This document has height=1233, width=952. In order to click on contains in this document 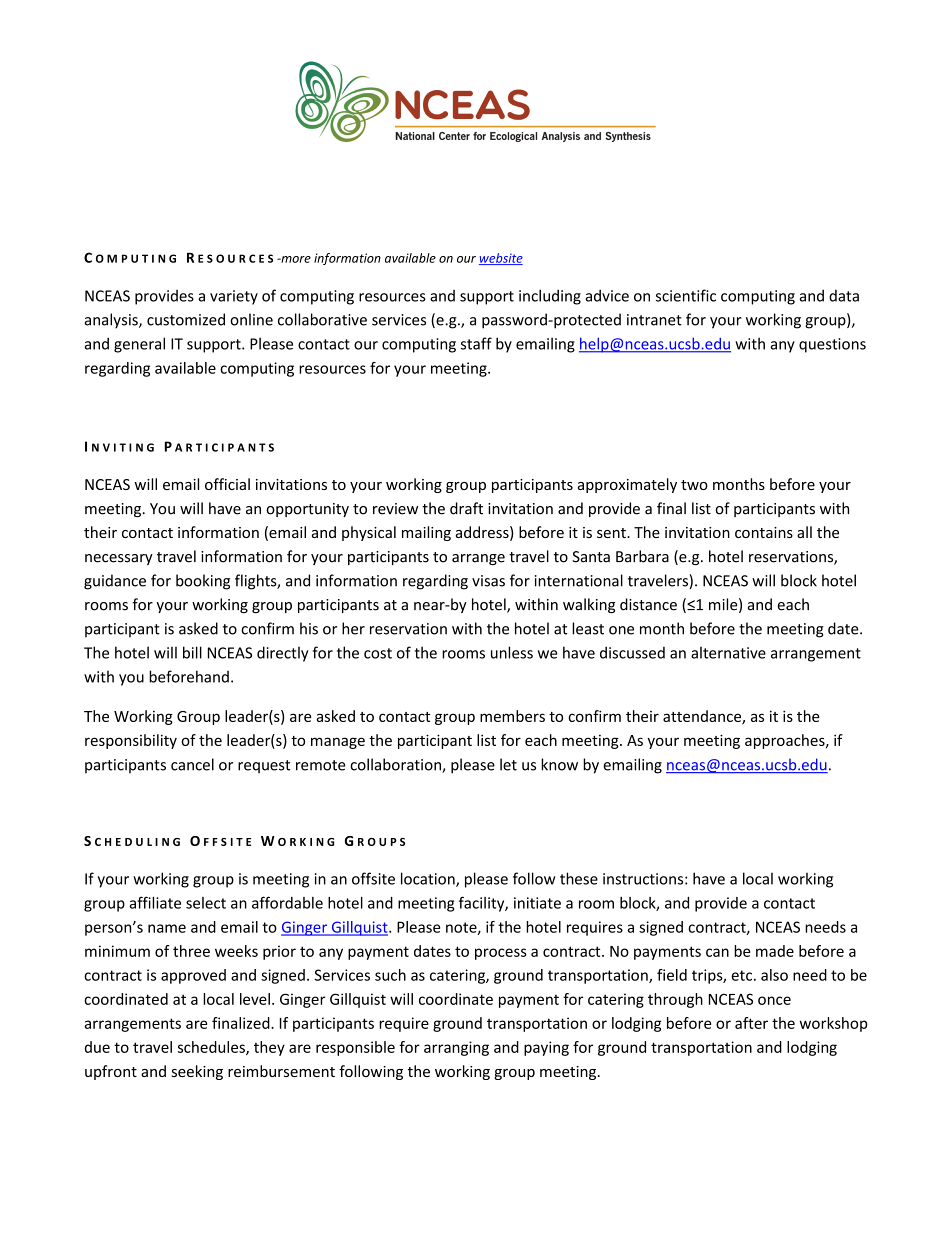, I will do `click(764, 532)`.
